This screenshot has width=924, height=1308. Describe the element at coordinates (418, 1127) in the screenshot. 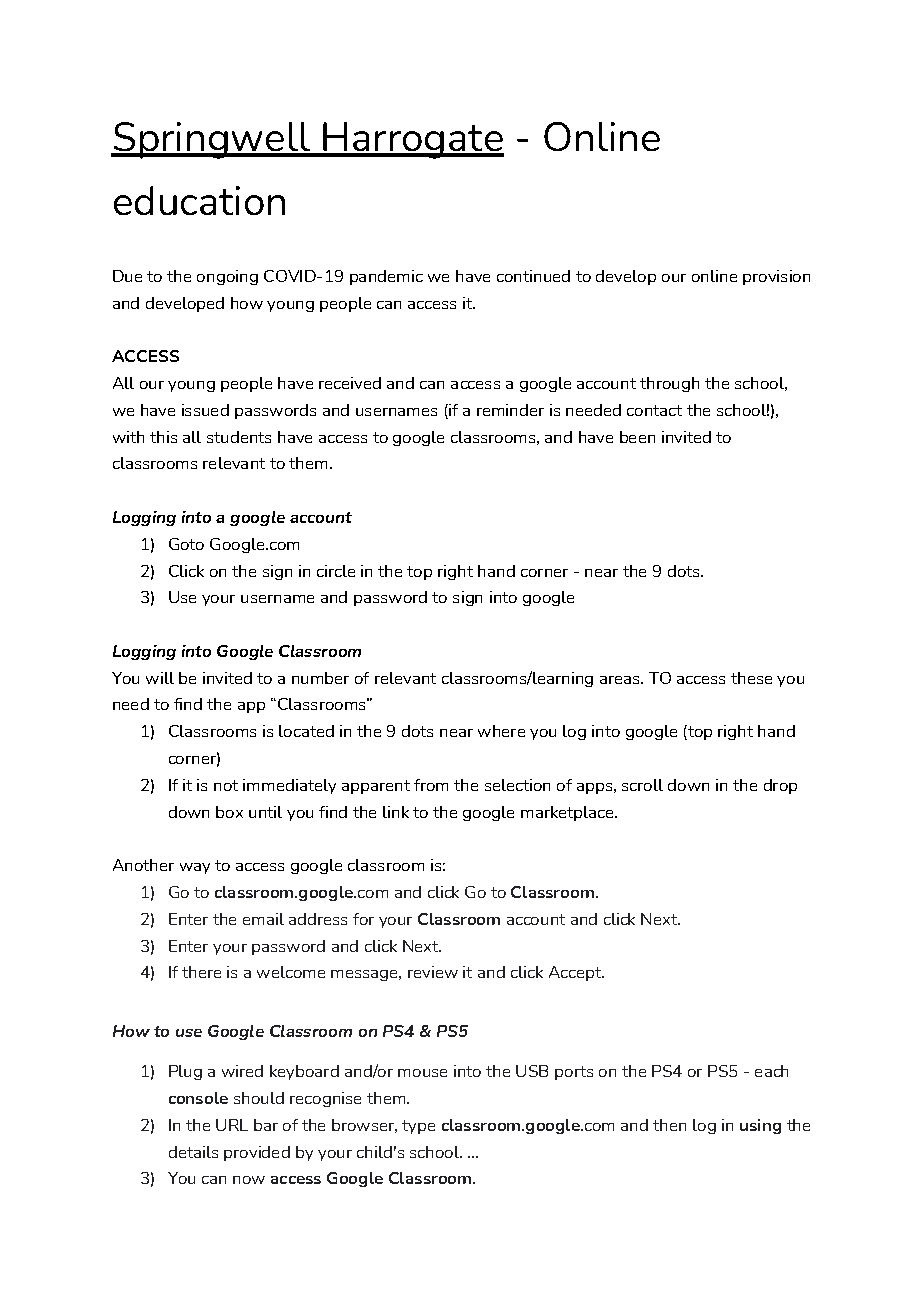

I see `type` at that location.
